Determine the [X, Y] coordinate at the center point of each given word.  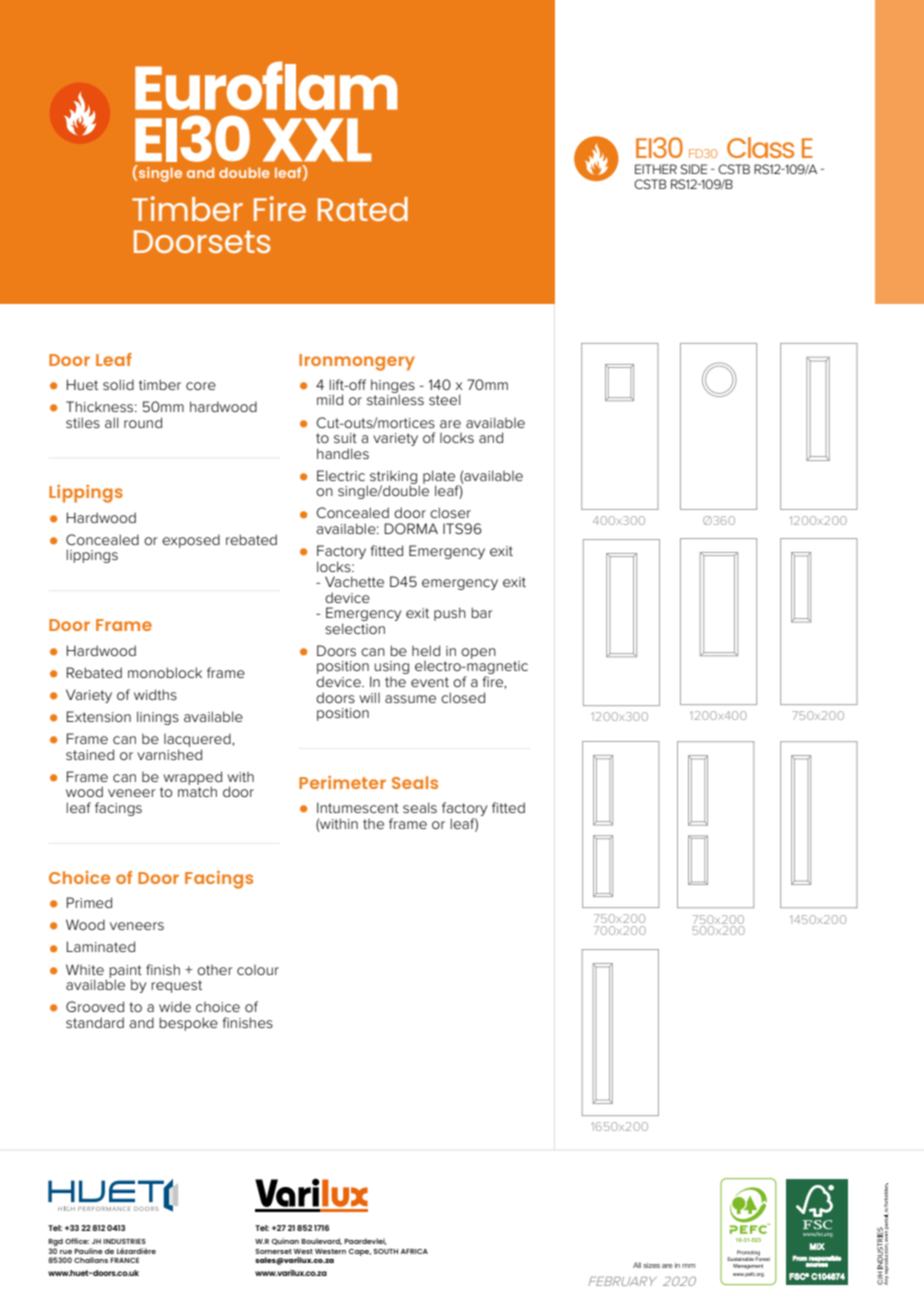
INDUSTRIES [124, 1241]
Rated [363, 209]
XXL [317, 140]
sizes [651, 1265]
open [478, 653]
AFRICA [414, 1251]
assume [410, 699]
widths [155, 694]
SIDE [693, 169]
